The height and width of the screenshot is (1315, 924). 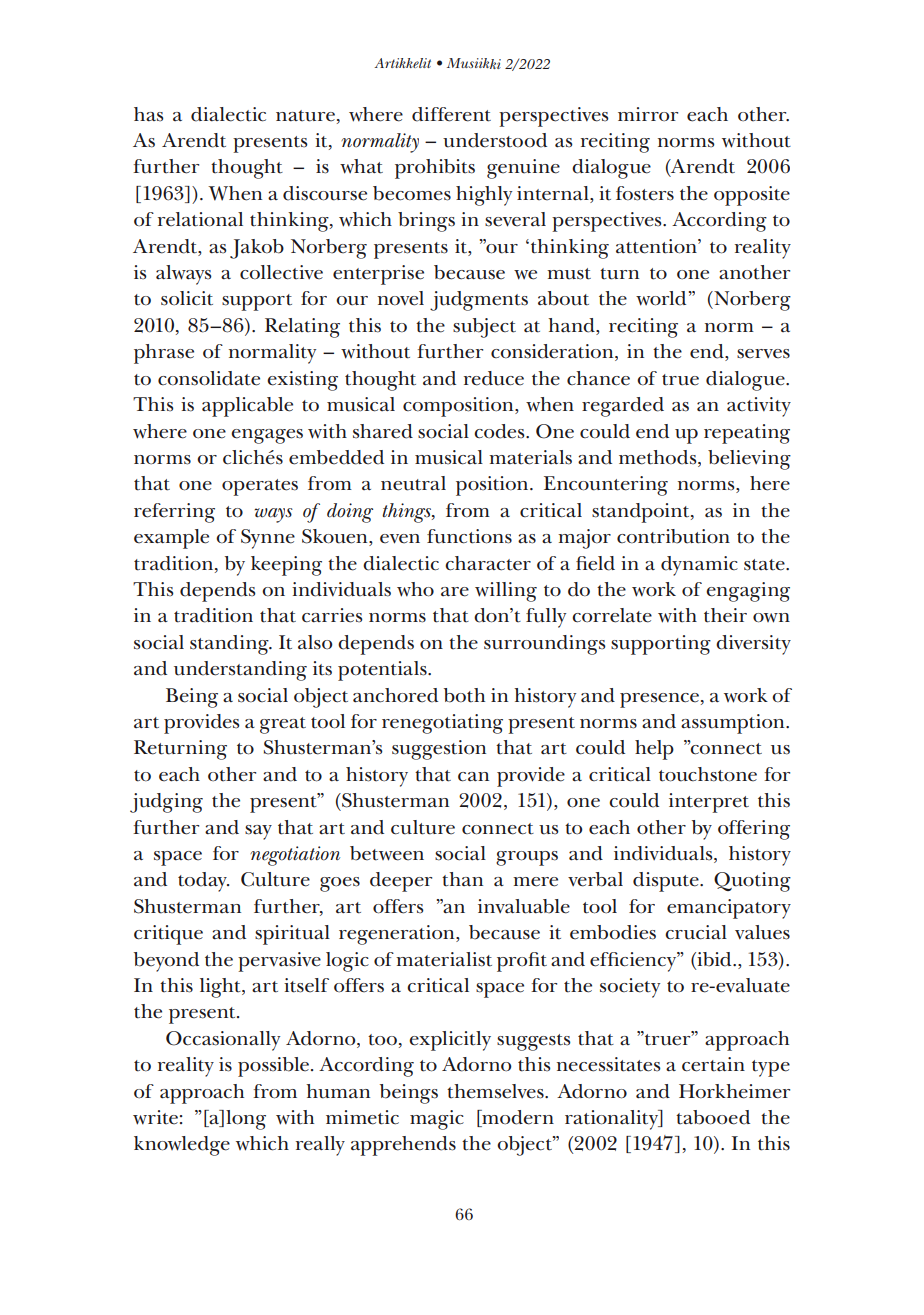 What do you see at coordinates (283, 725) in the screenshot?
I see `great` at bounding box center [283, 725].
